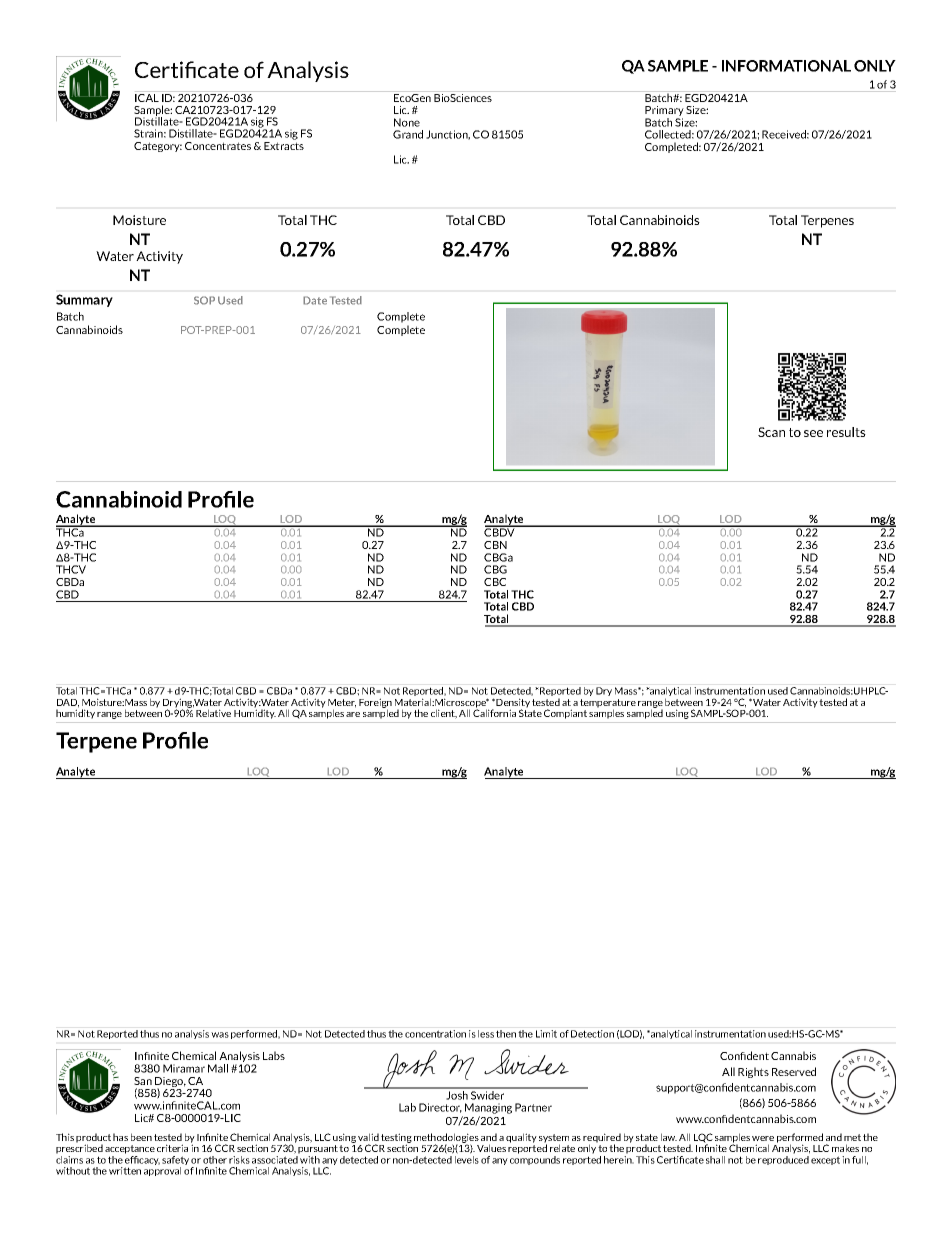  What do you see at coordinates (446, 1139) in the screenshot?
I see `methodologies` at bounding box center [446, 1139].
